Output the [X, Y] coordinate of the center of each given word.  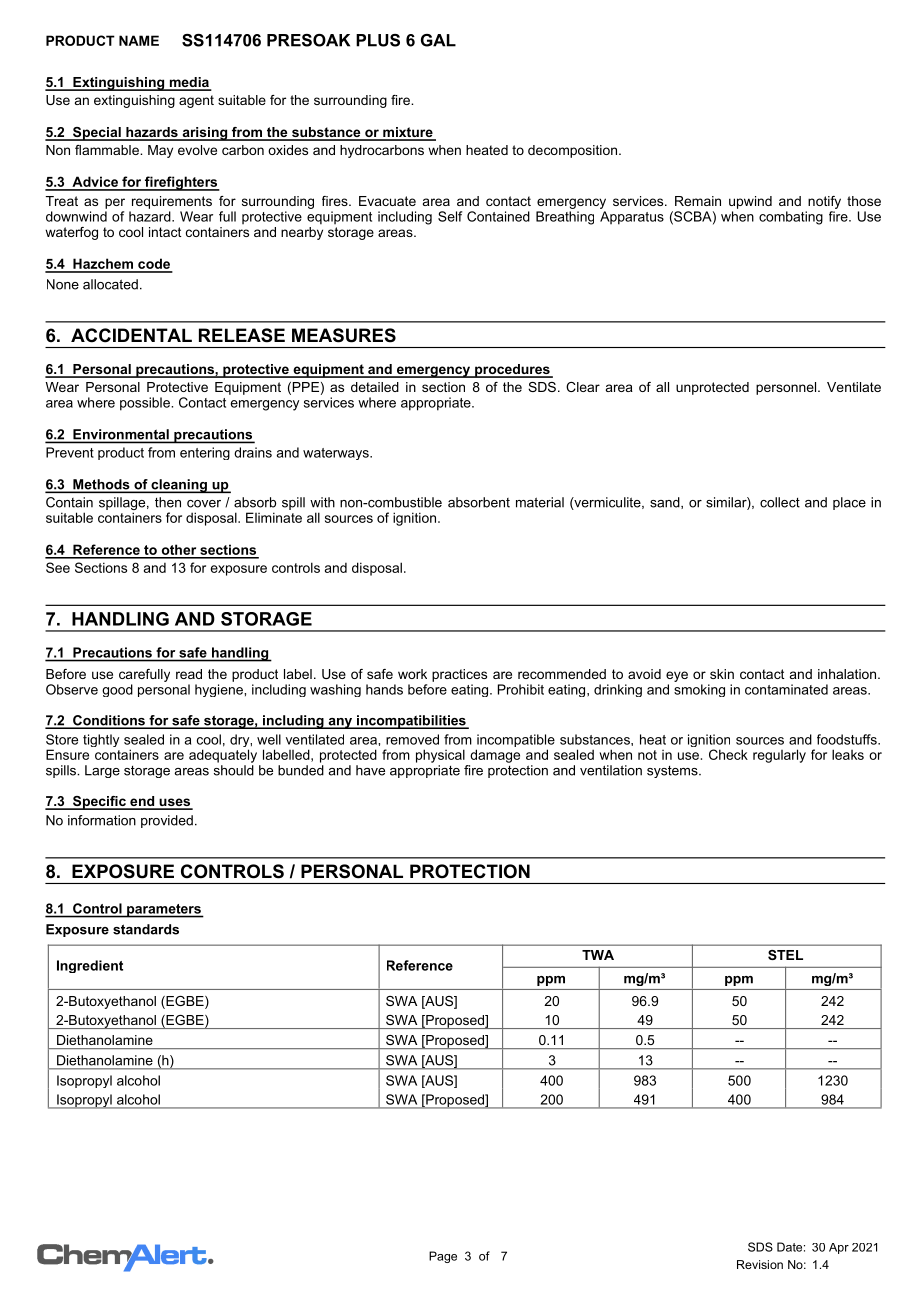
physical [440, 756]
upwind [750, 202]
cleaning [179, 486]
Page [443, 1257]
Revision [760, 1264]
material [540, 502]
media [189, 83]
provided [167, 821]
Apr [839, 1248]
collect [780, 502]
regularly [779, 756]
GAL [438, 40]
